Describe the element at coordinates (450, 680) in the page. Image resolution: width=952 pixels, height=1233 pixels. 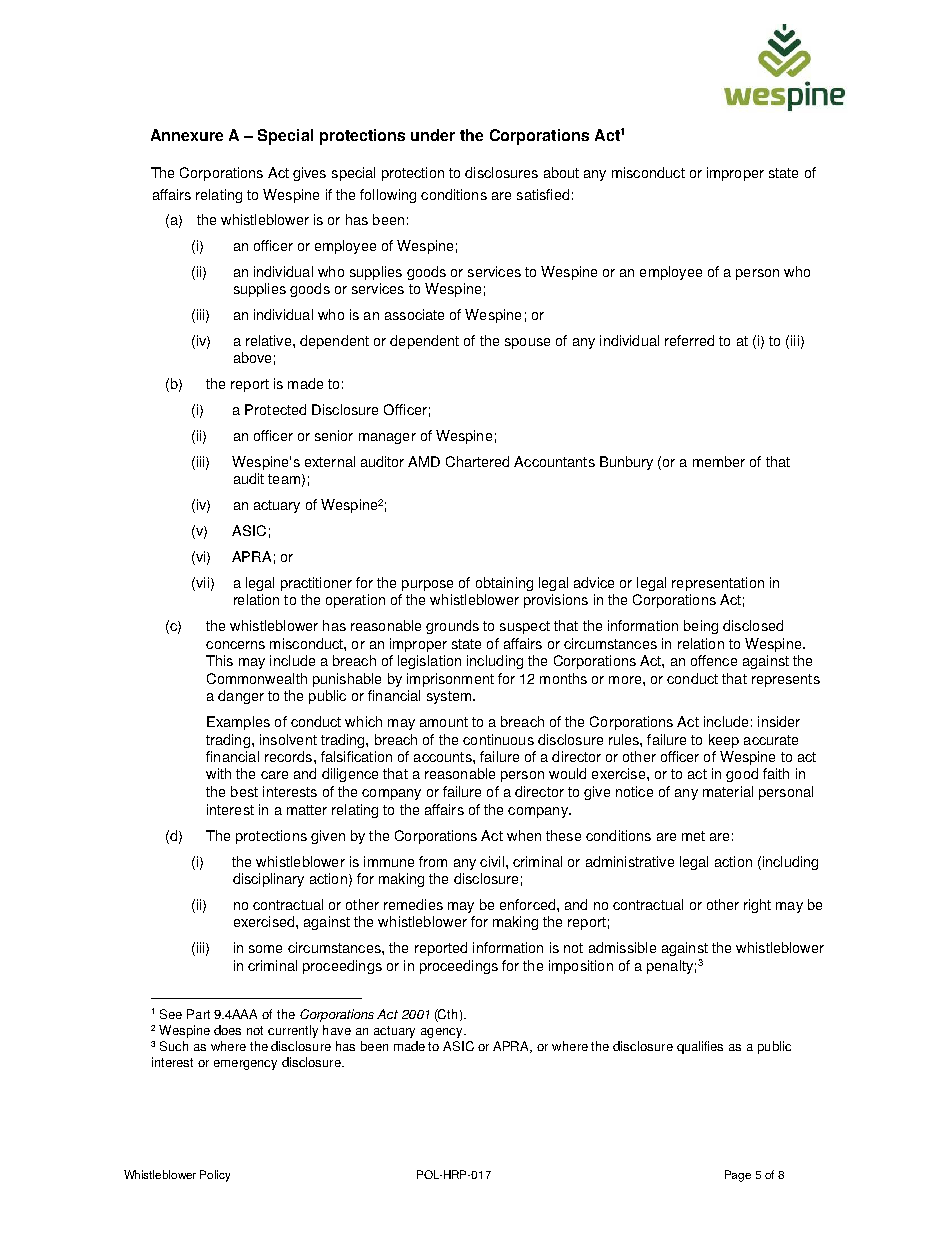
I see `imprisonment` at that location.
